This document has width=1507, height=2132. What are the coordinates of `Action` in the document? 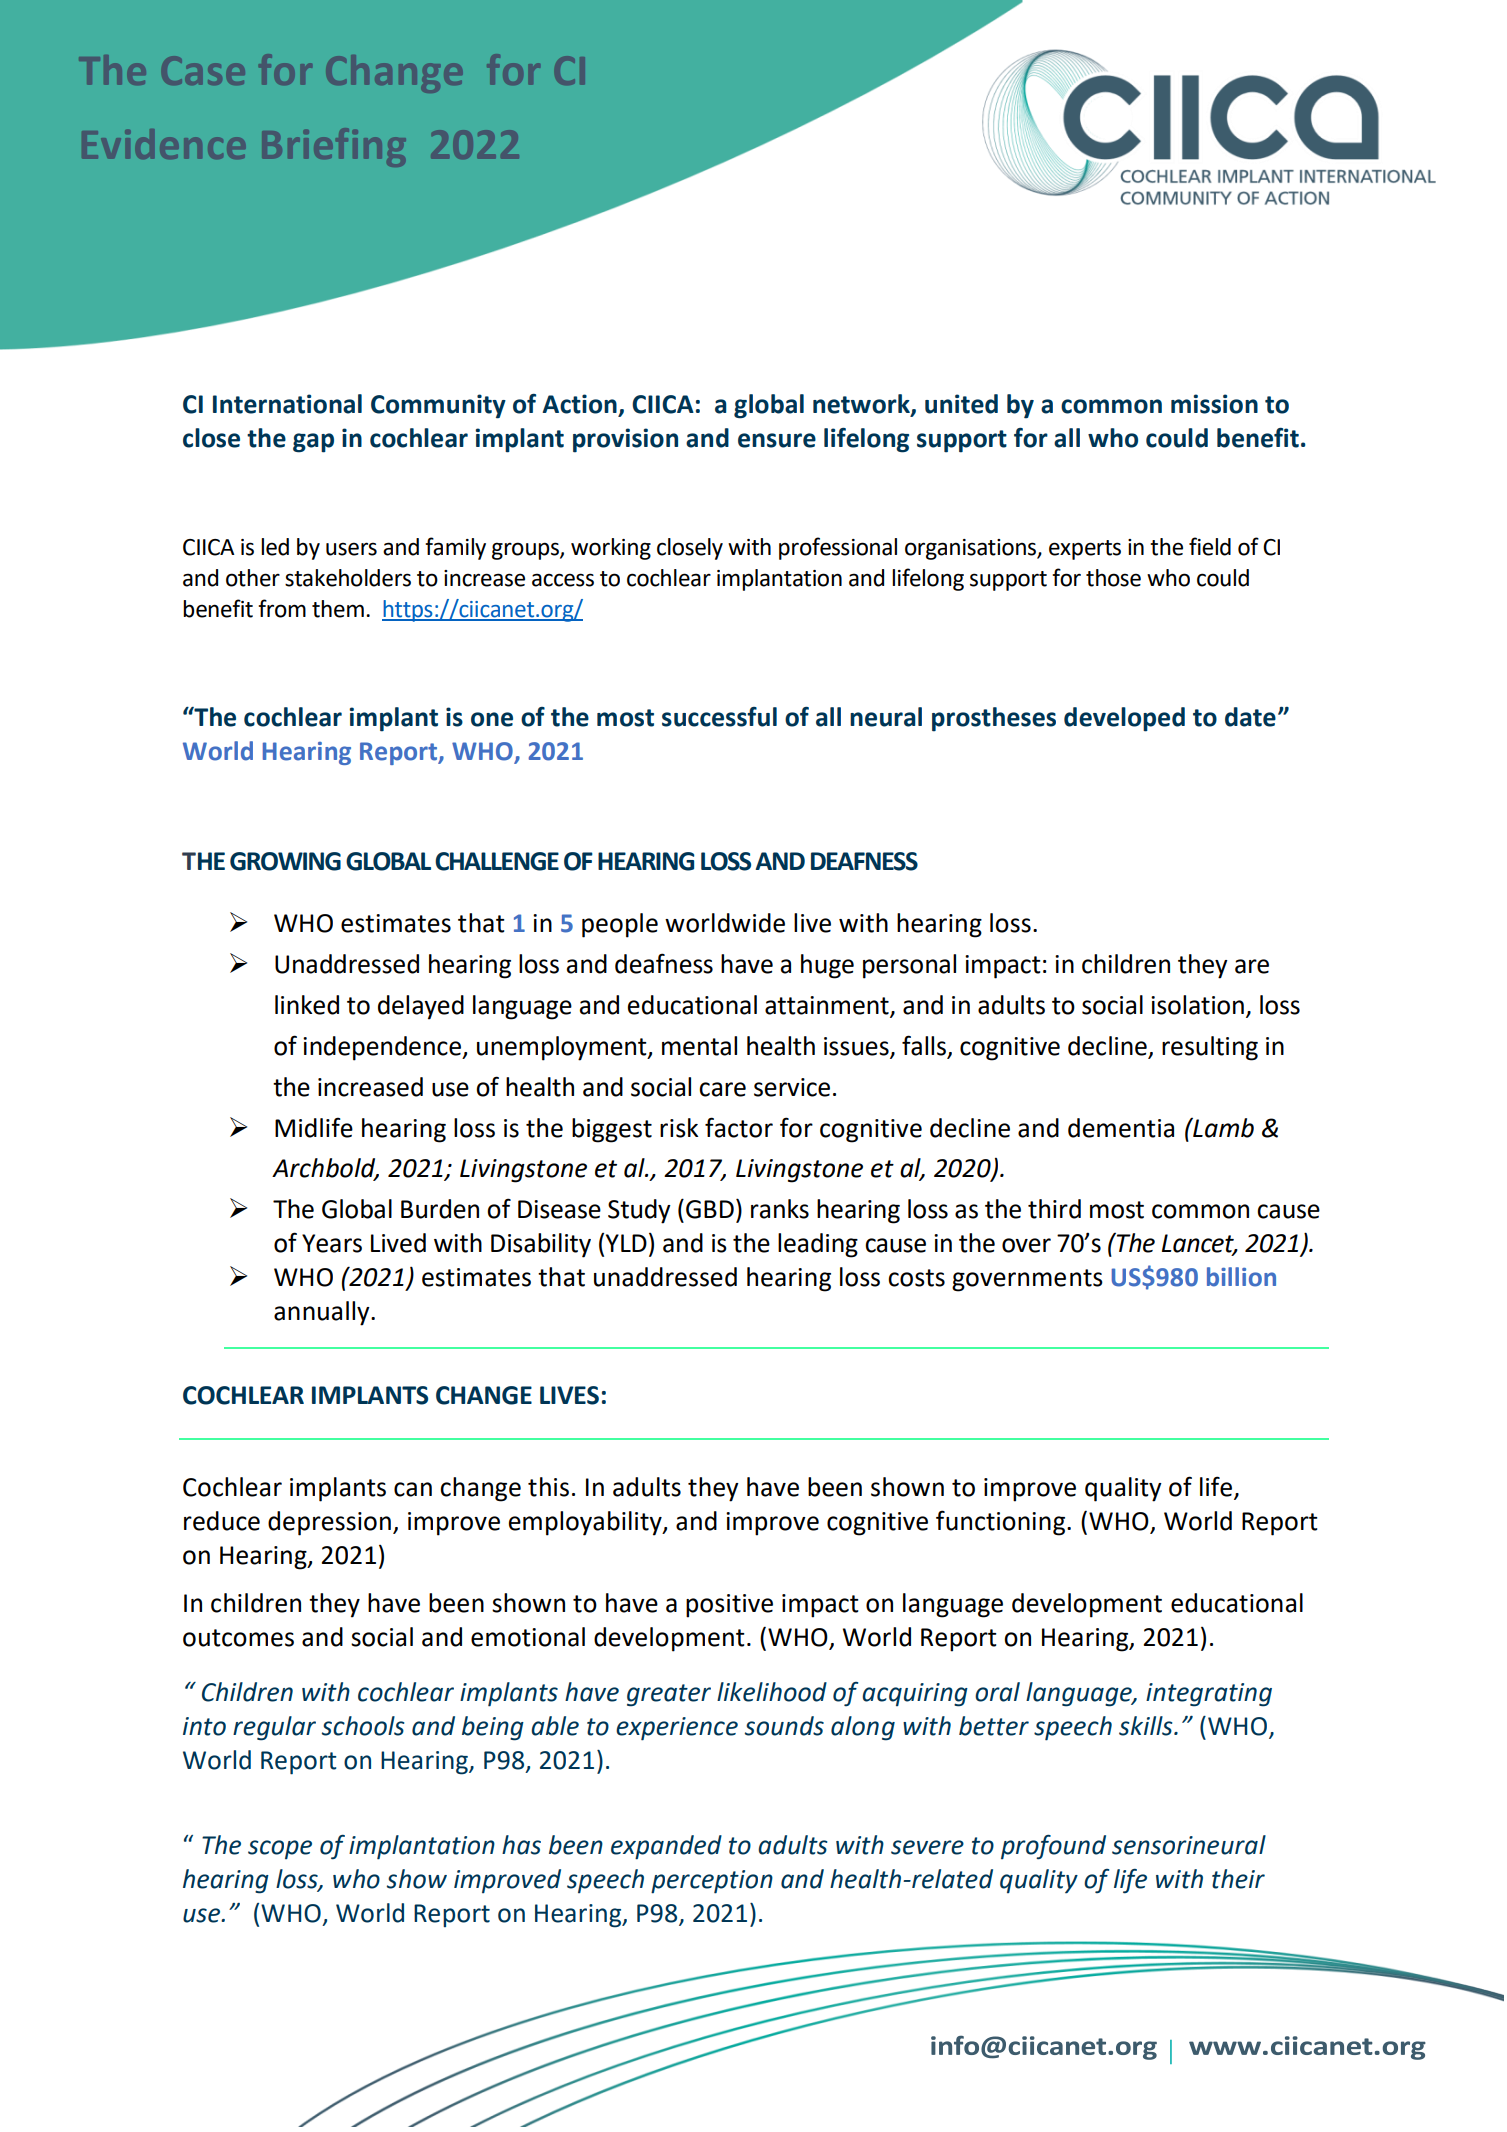 It's located at (580, 405).
